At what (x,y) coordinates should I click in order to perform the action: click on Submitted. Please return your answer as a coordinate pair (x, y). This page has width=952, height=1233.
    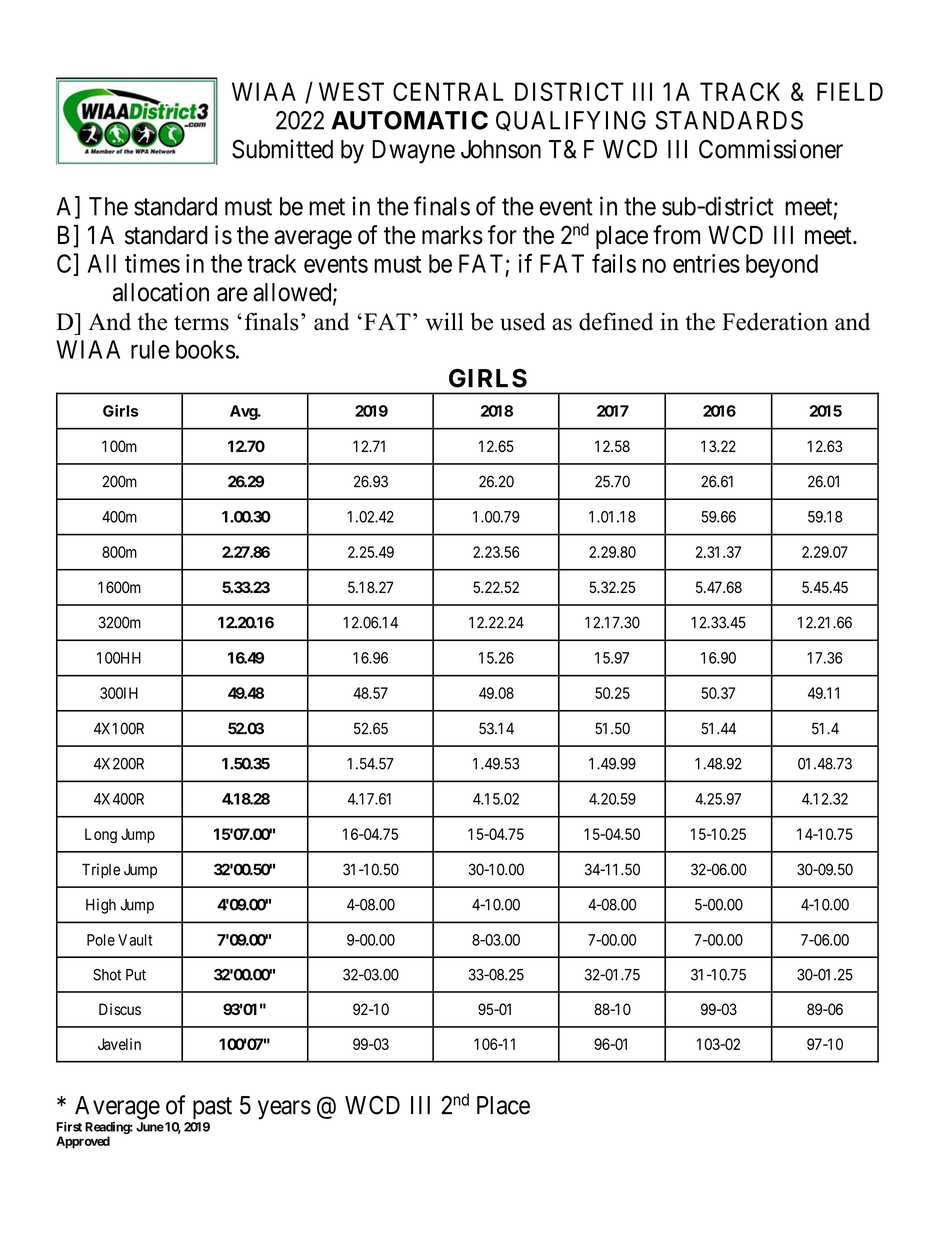
    Looking at the image, I should click on (282, 149).
